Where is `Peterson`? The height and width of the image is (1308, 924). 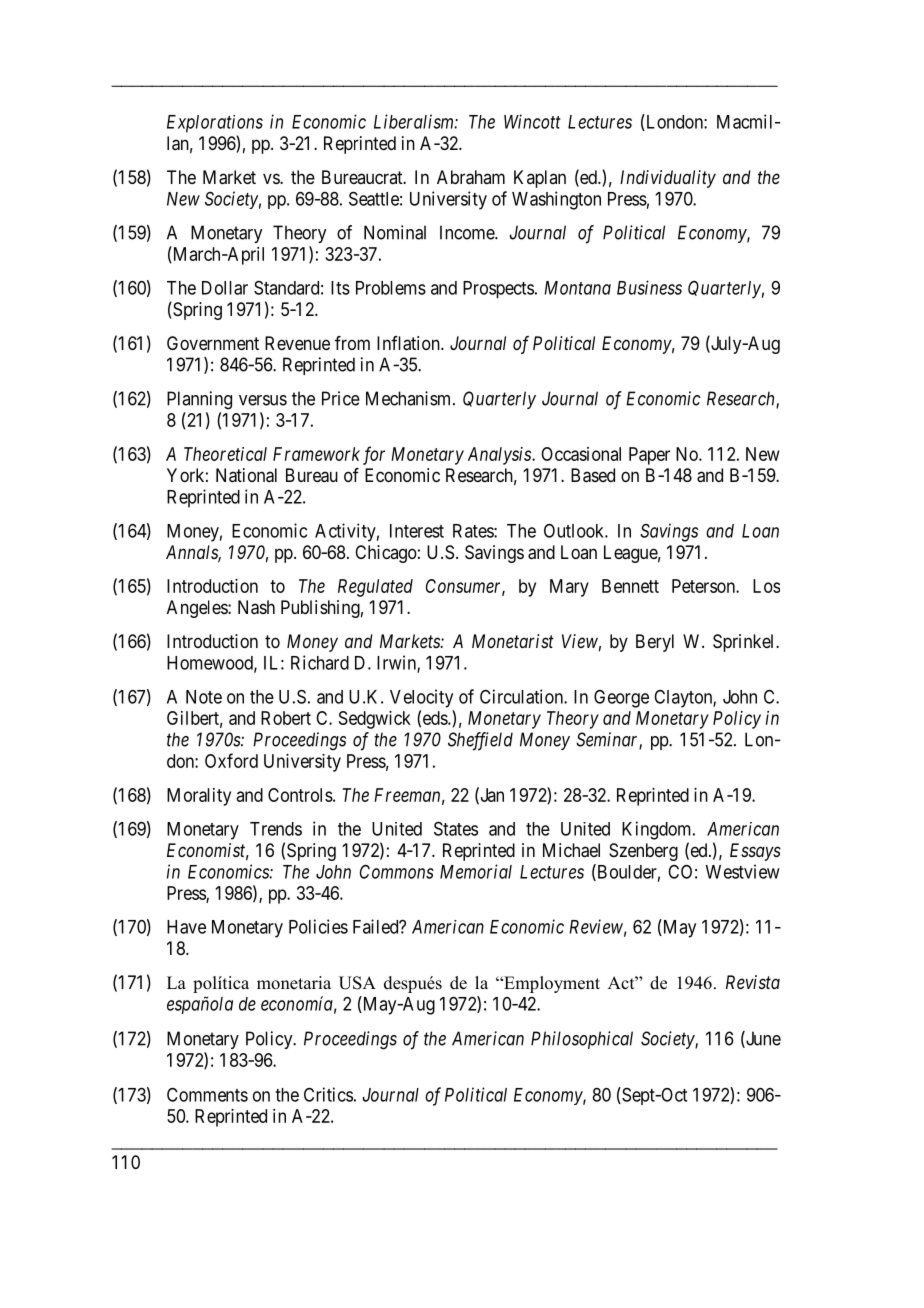
Peterson is located at coordinates (704, 586).
